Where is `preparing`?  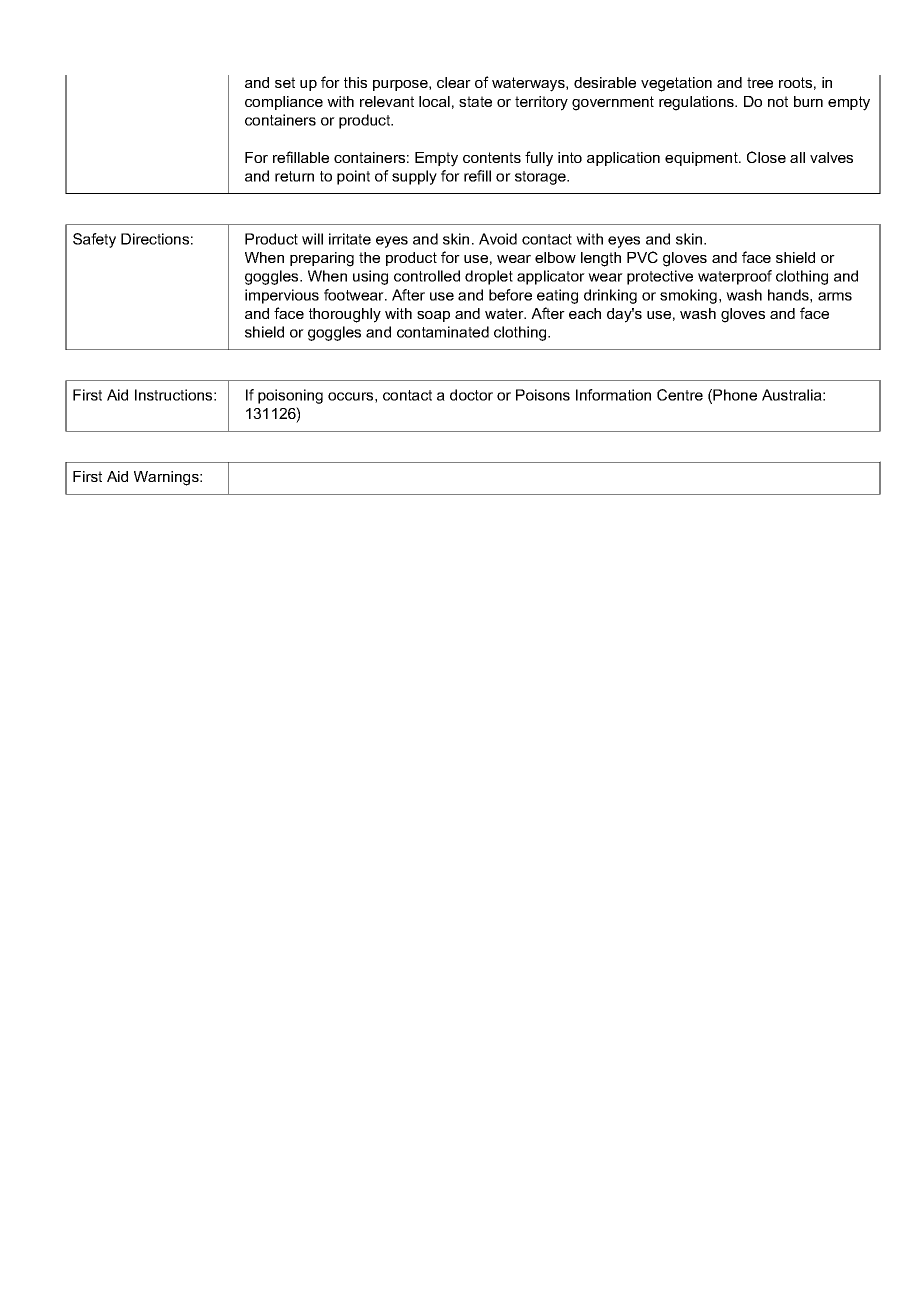 preparing is located at coordinates (322, 259).
